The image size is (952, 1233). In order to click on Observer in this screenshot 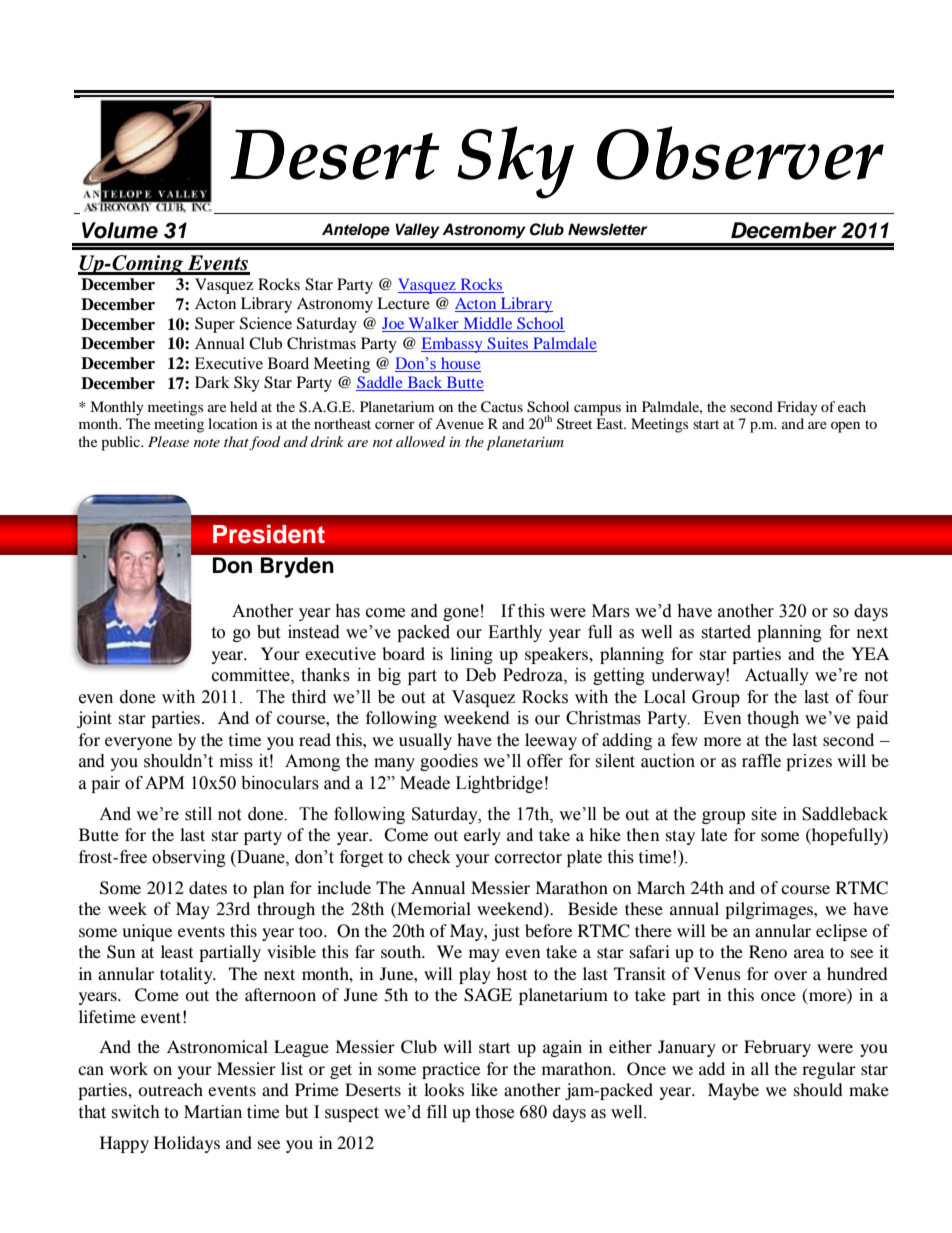, I will do `click(740, 153)`.
